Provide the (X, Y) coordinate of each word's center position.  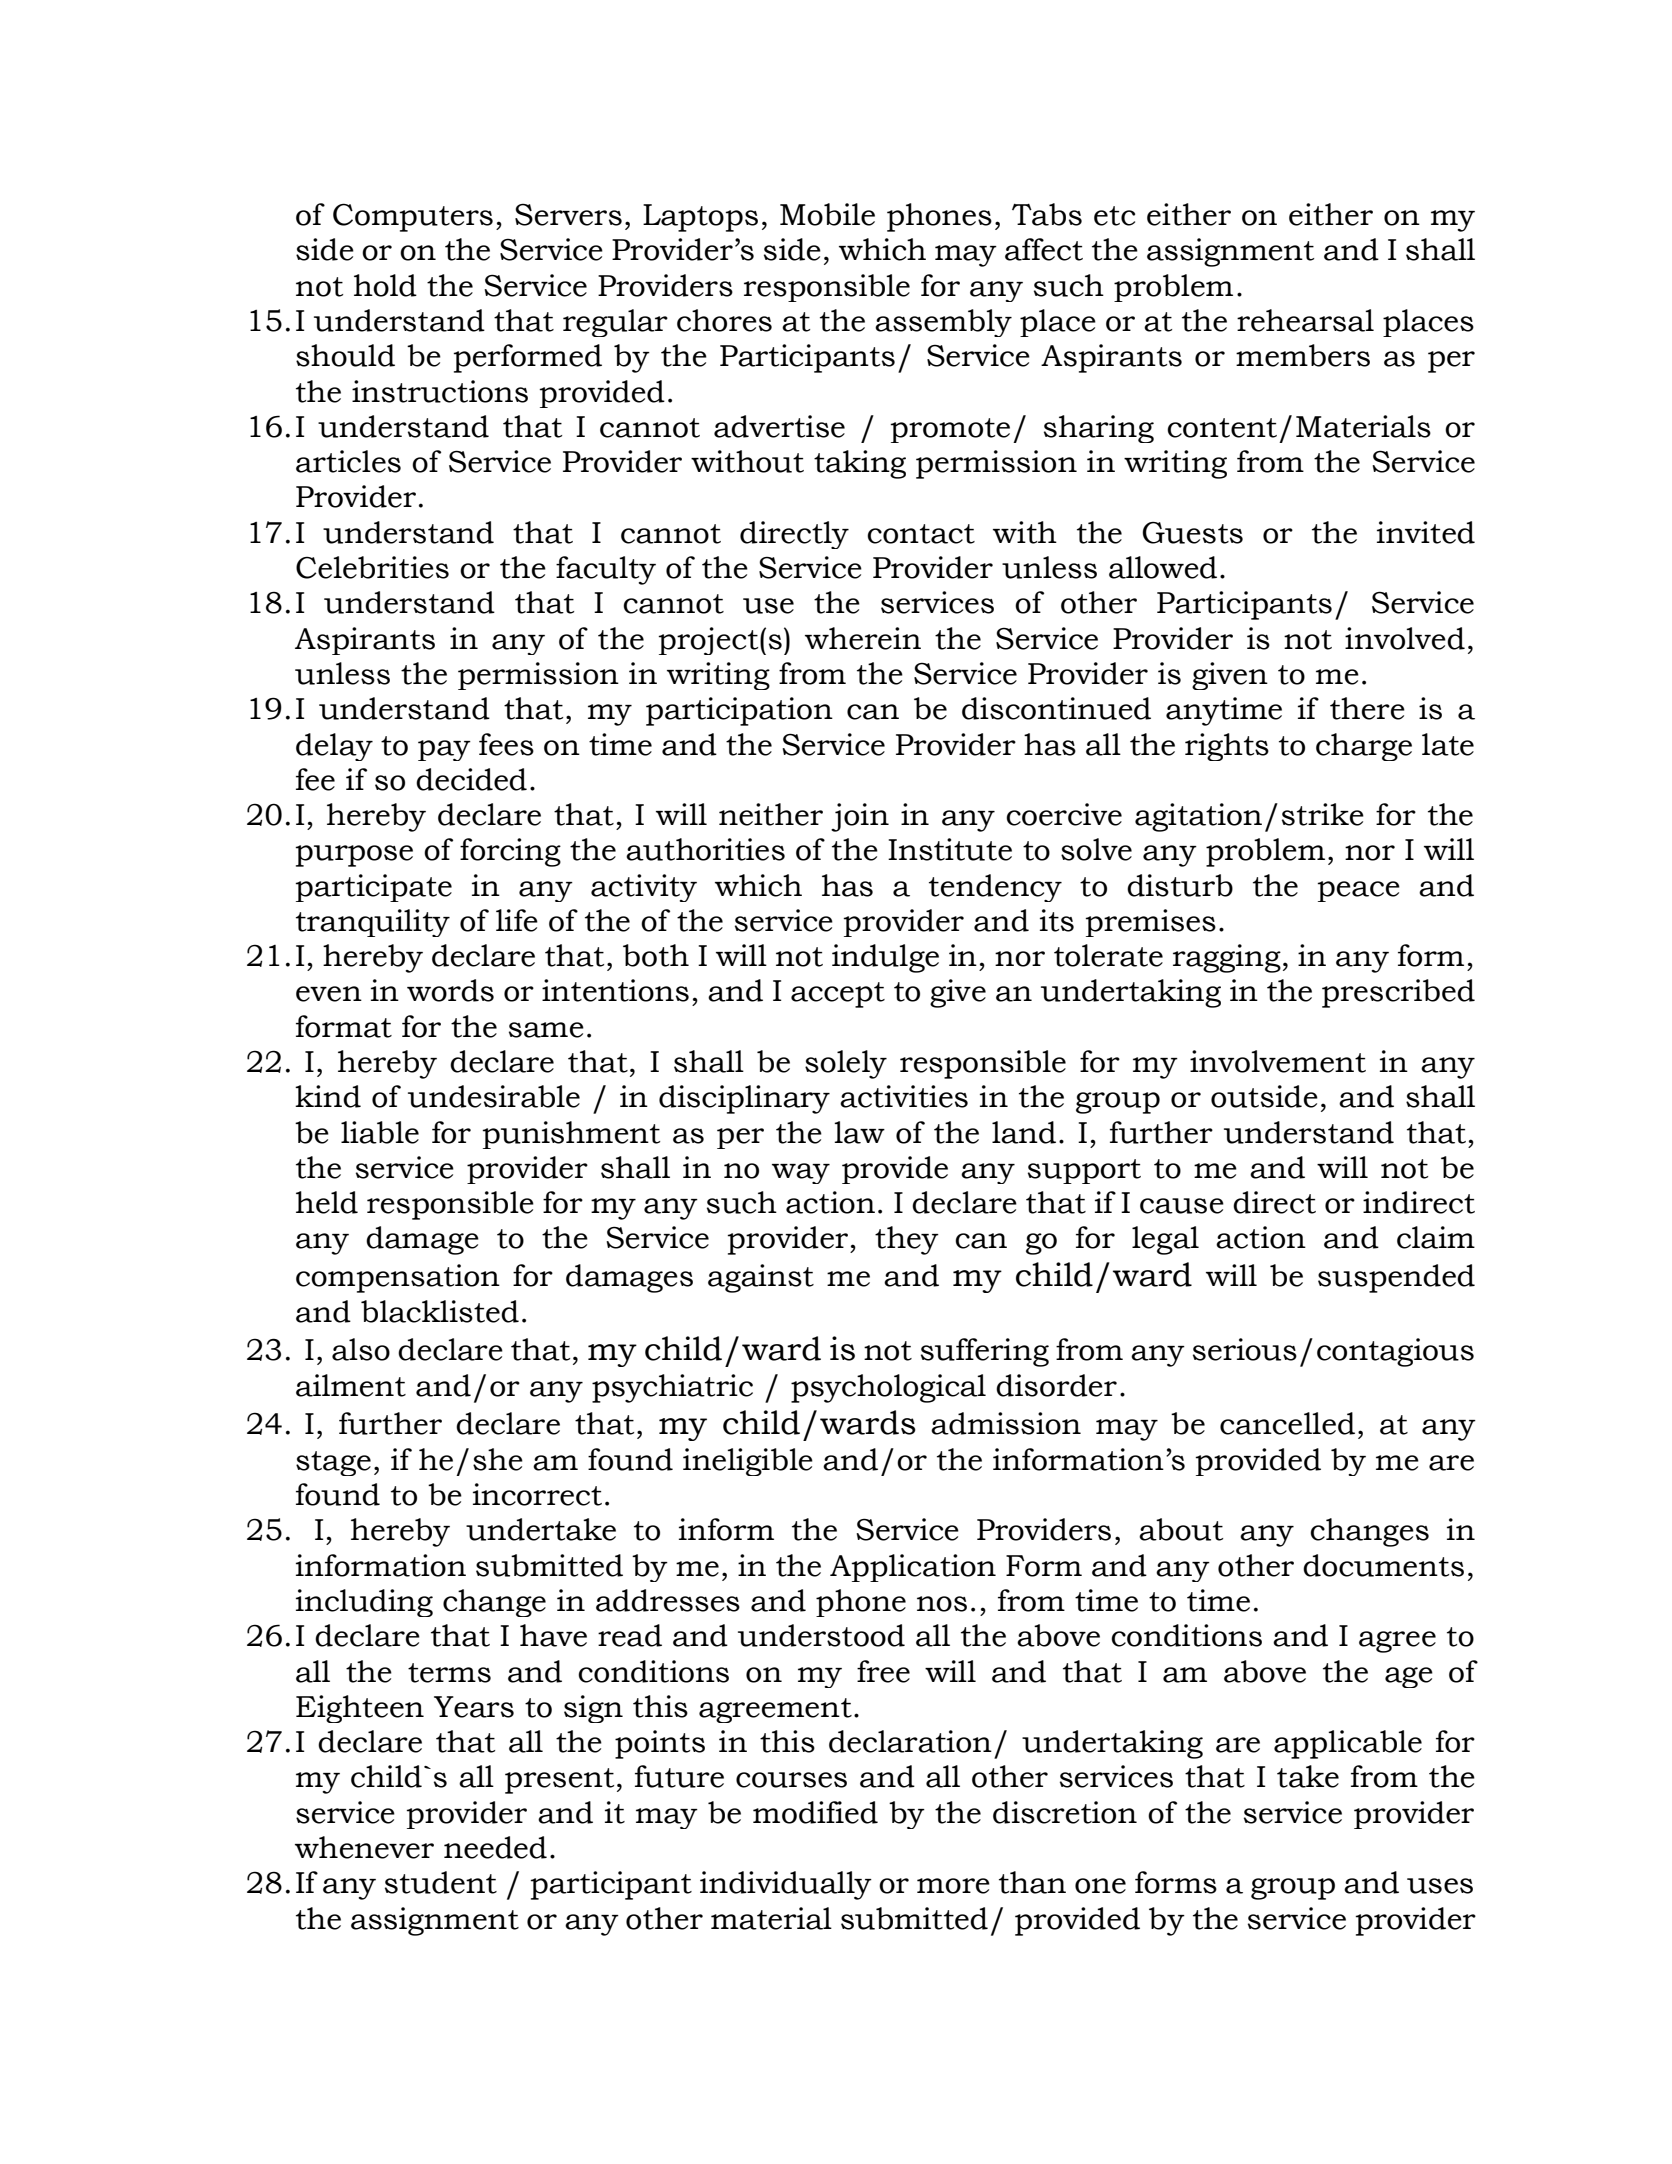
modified (815, 1812)
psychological (888, 1388)
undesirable (494, 1096)
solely (846, 1064)
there (1367, 708)
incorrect (537, 1494)
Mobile (827, 214)
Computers (413, 217)
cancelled (1287, 1423)
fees (506, 744)
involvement (1278, 1061)
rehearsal (1305, 320)
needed (495, 1847)
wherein (863, 638)
